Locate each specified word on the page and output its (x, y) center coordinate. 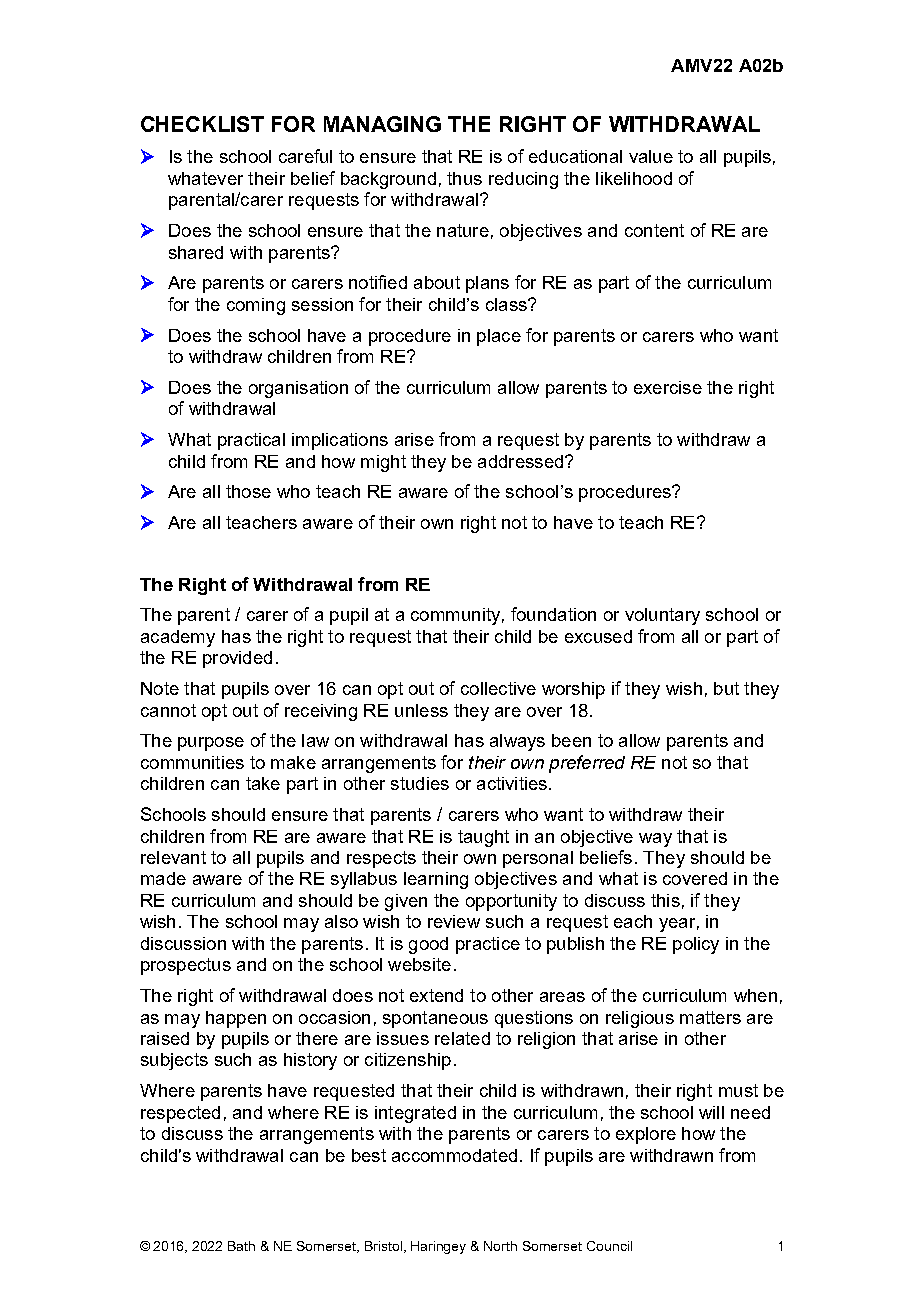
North (500, 1246)
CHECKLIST (202, 124)
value (651, 156)
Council (609, 1246)
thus (464, 178)
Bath (241, 1246)
